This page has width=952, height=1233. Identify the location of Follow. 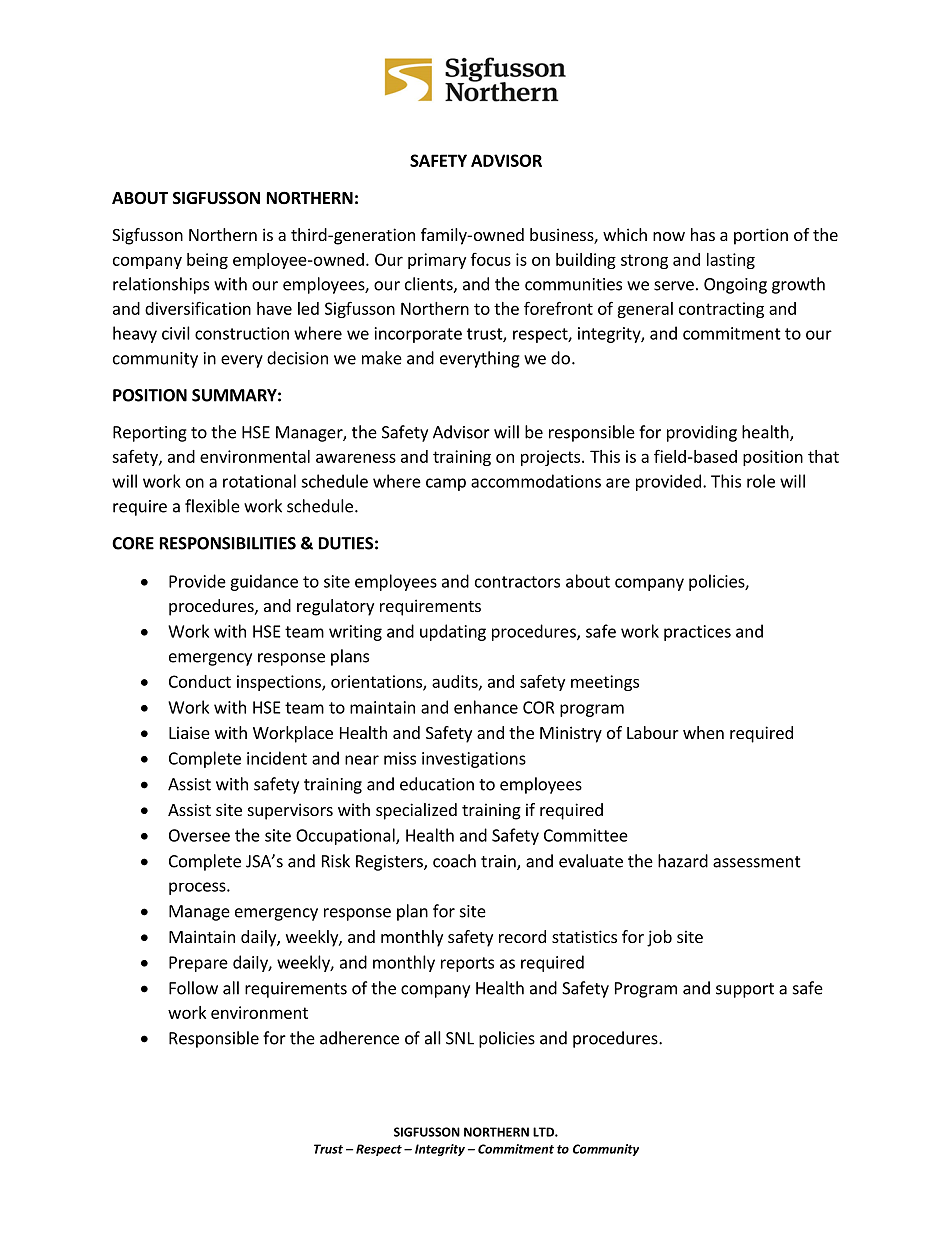
(193, 988).
